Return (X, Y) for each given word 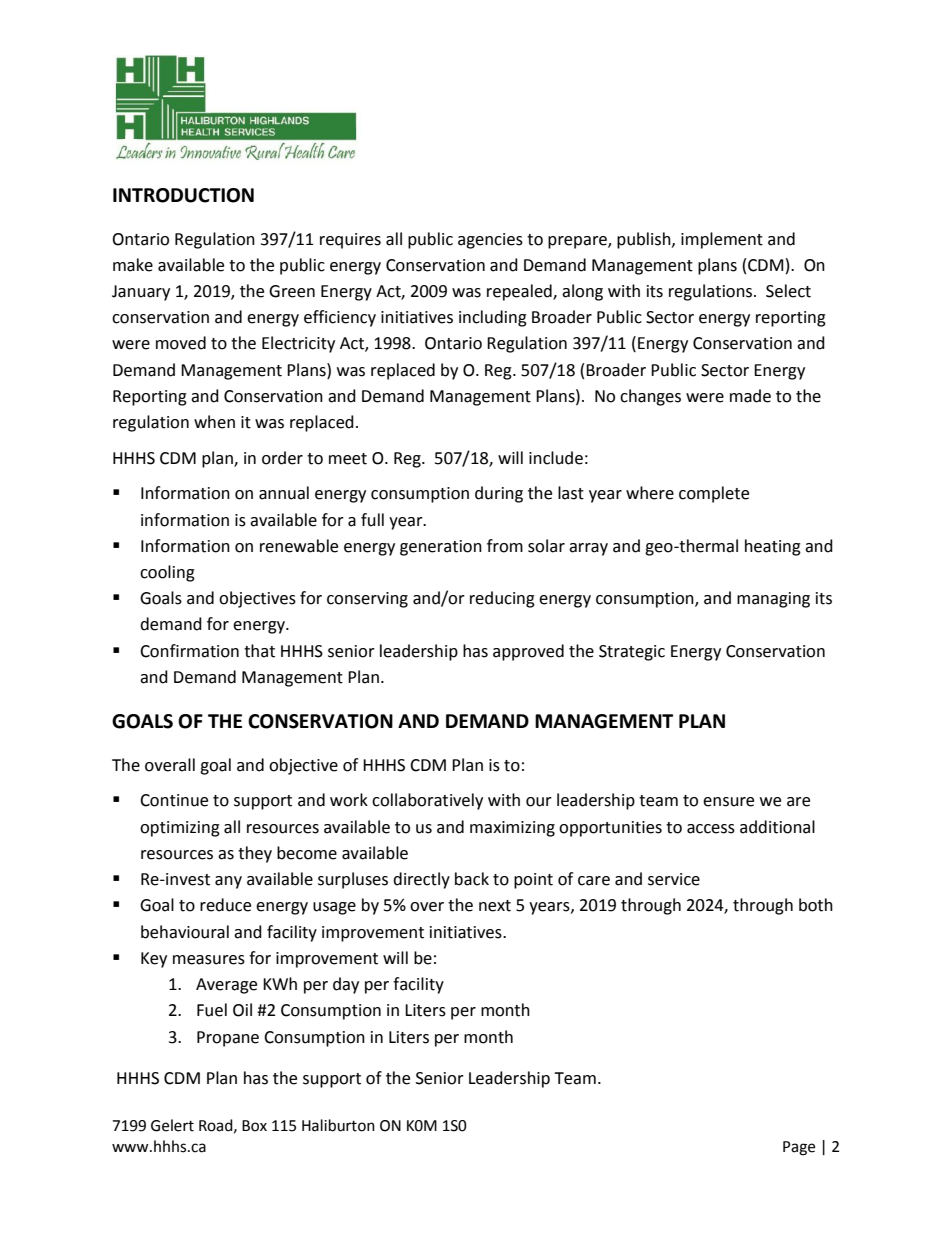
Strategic (632, 653)
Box (254, 1126)
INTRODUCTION (183, 195)
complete (714, 494)
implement (722, 240)
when (214, 422)
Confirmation (189, 651)
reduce (225, 905)
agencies (490, 241)
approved (528, 652)
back (472, 879)
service (674, 879)
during (499, 494)
